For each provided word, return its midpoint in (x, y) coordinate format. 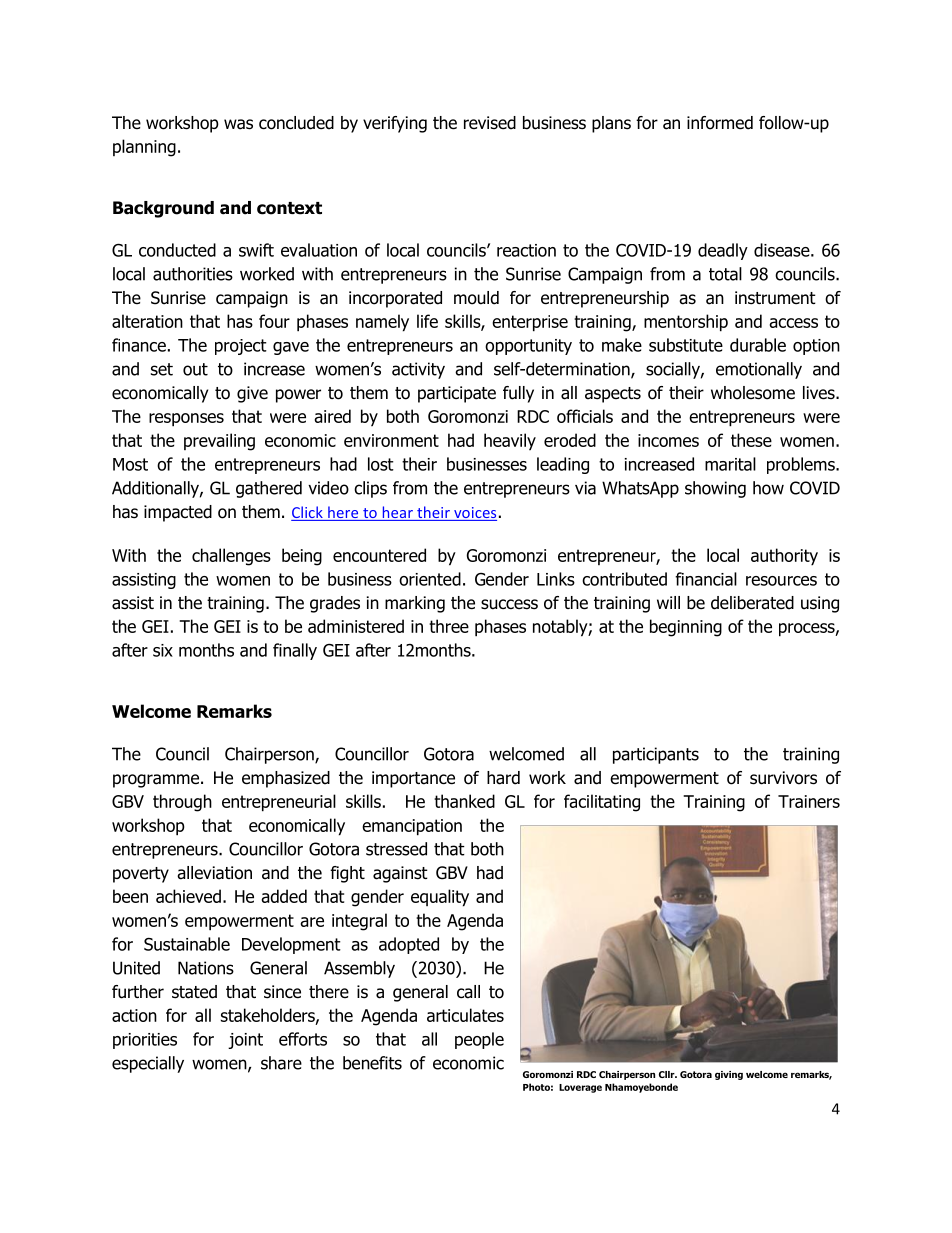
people (479, 1040)
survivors (783, 778)
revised (490, 123)
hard (503, 778)
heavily (510, 441)
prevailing (219, 442)
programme (156, 781)
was (238, 124)
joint (245, 1041)
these (751, 440)
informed (720, 123)
